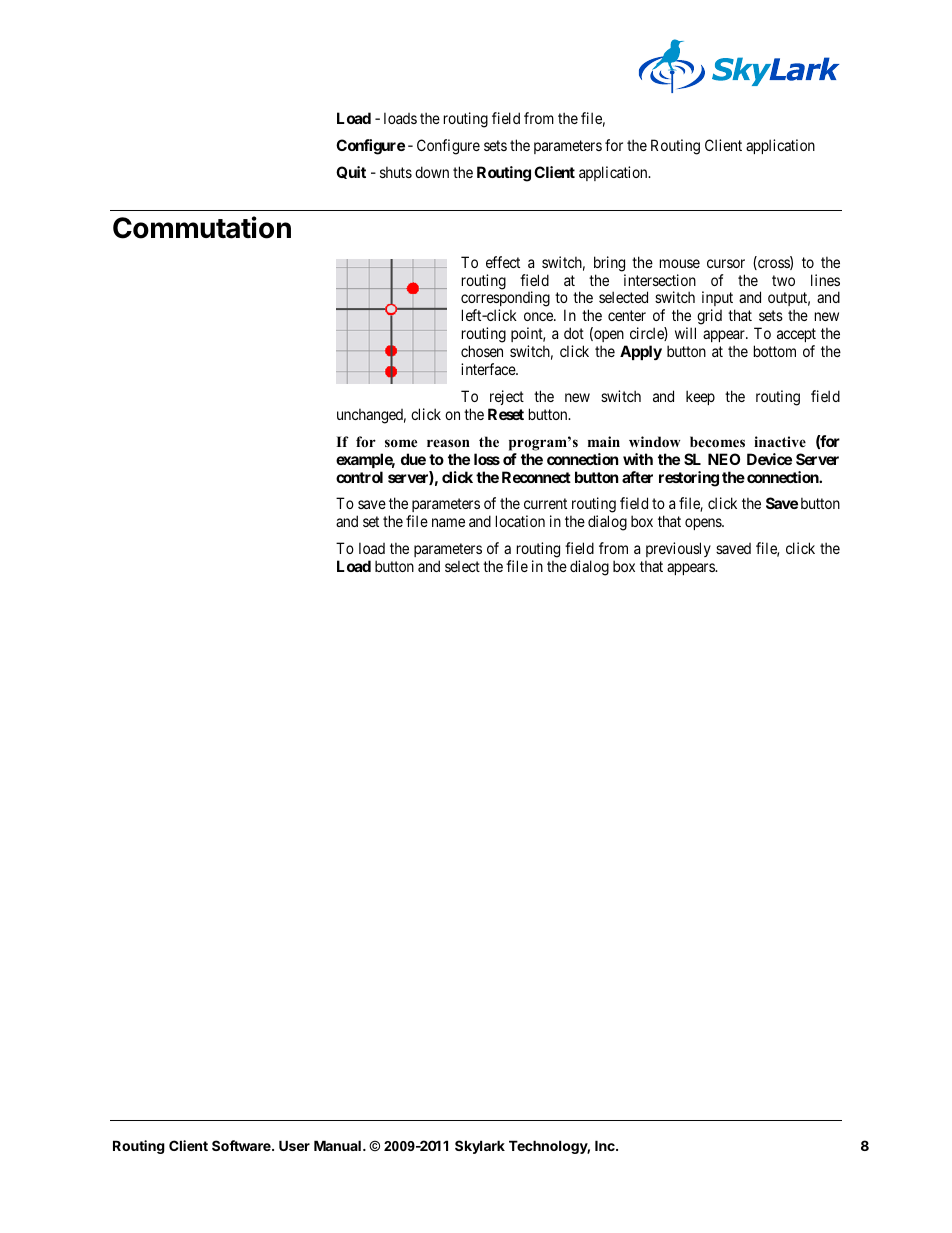  I want to click on User, so click(294, 1145).
